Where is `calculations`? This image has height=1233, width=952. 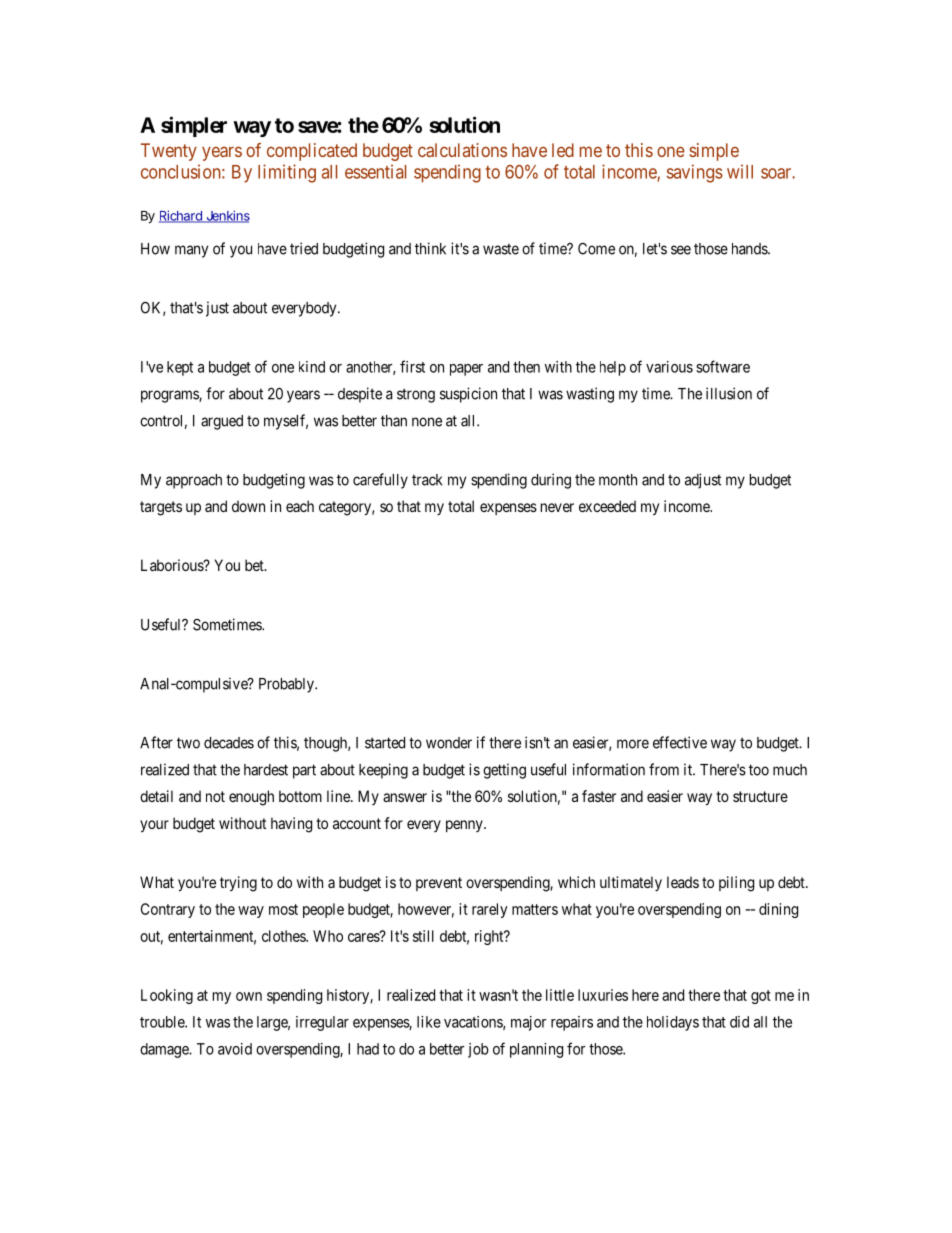 calculations is located at coordinates (462, 150).
